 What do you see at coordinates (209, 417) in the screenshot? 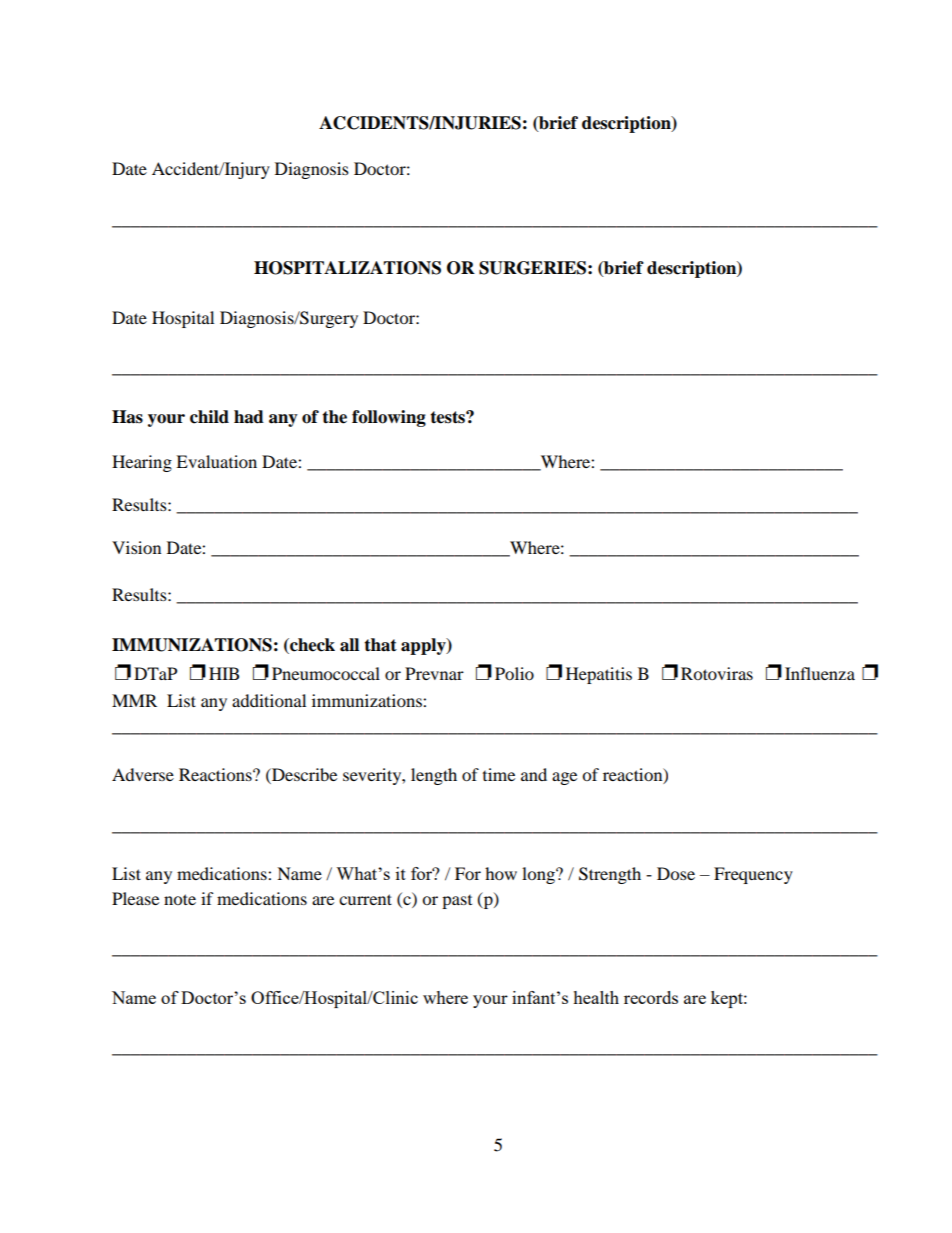
I see `child` at bounding box center [209, 417].
